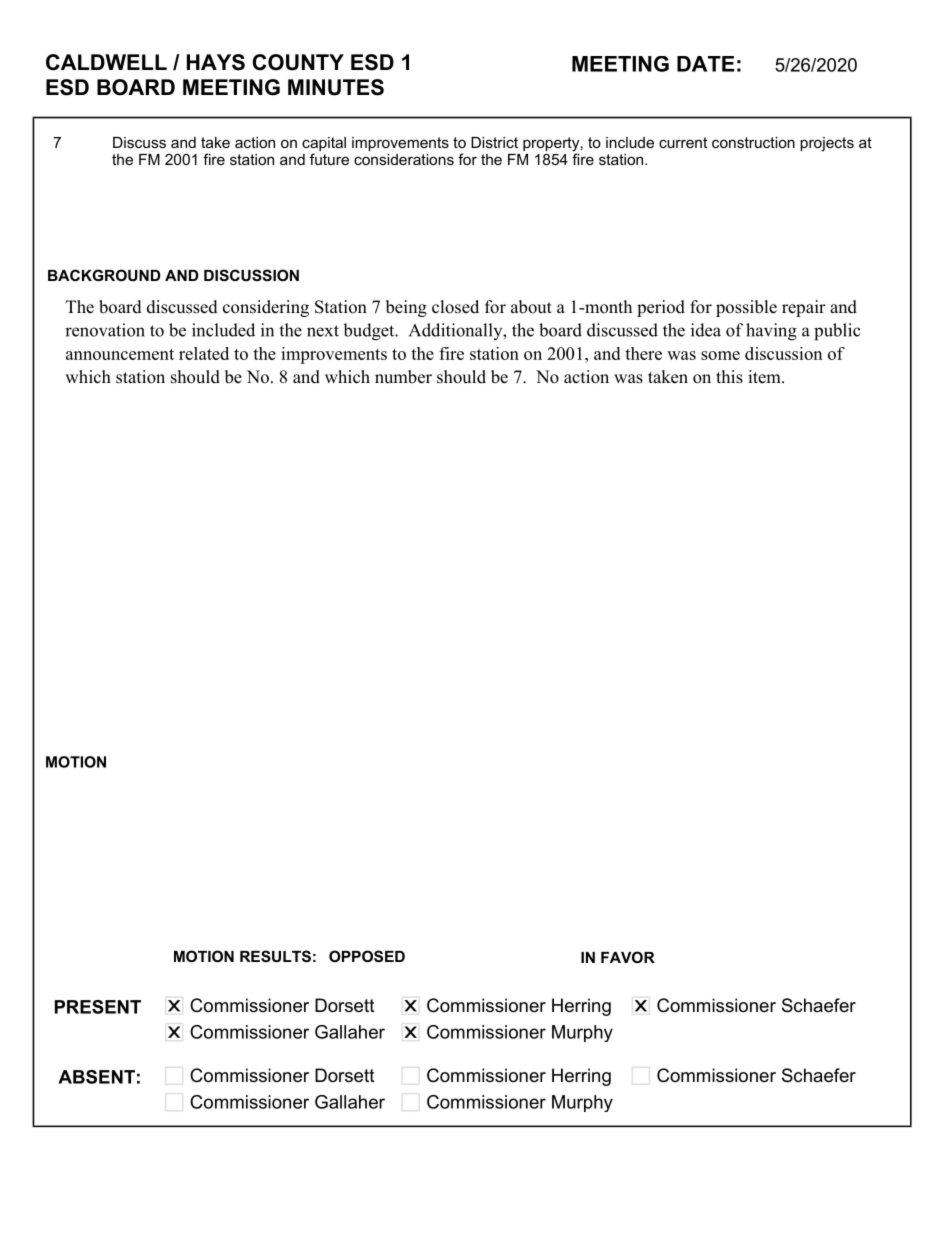 The image size is (952, 1233). What do you see at coordinates (765, 377) in the page?
I see `item` at bounding box center [765, 377].
